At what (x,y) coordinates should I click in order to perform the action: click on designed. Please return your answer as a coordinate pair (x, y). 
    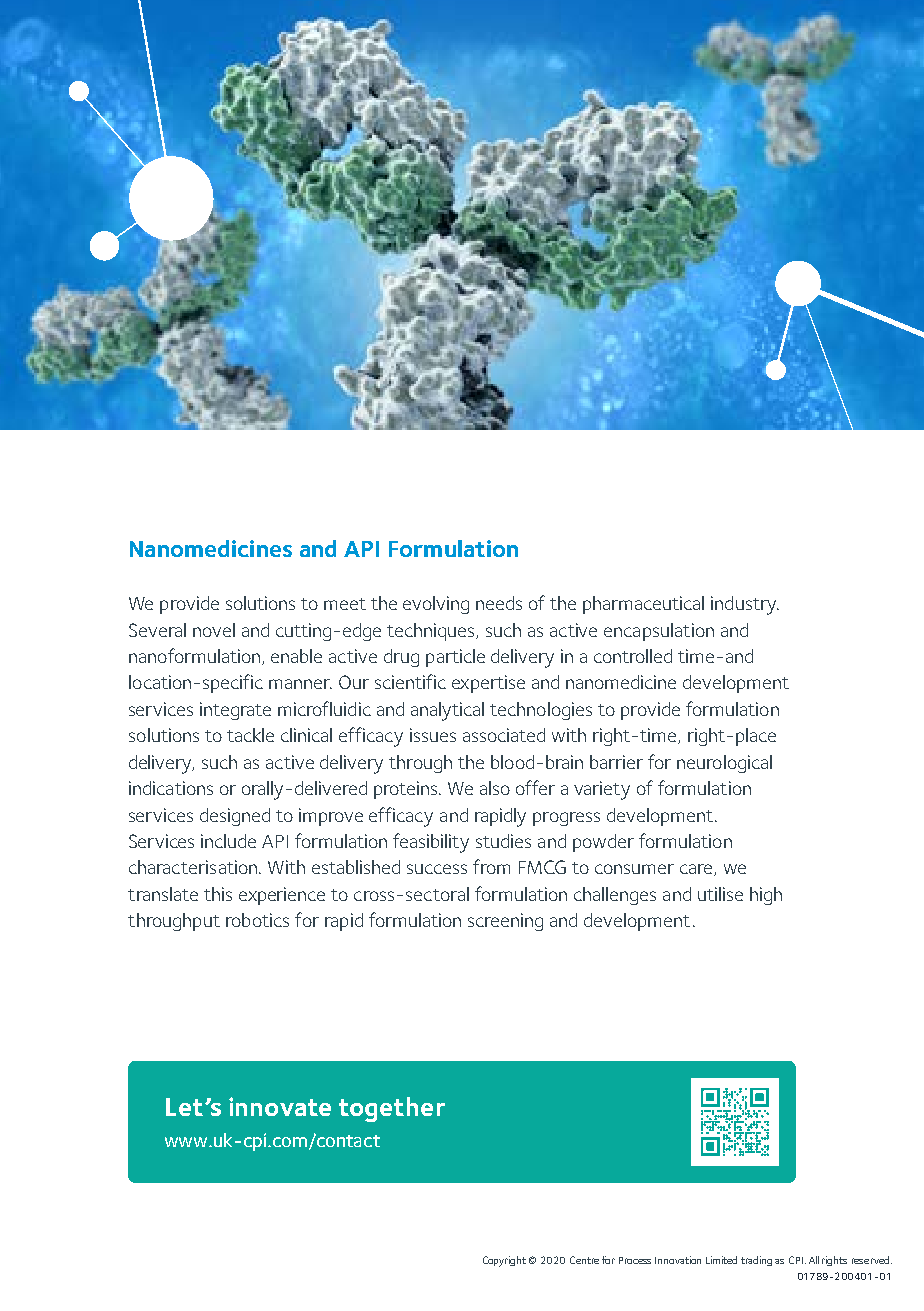
    Looking at the image, I should click on (235, 817).
